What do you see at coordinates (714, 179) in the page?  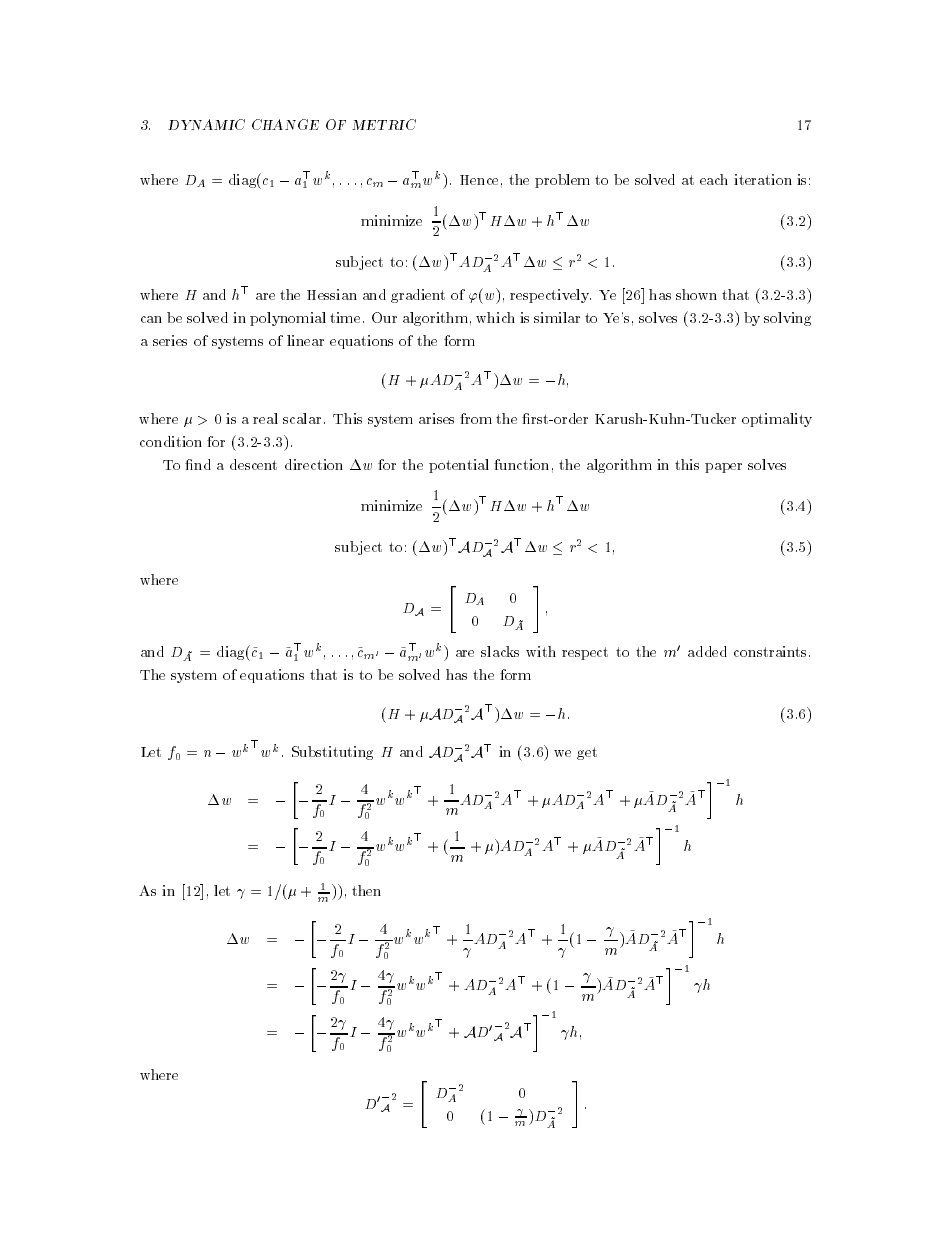 I see `each` at bounding box center [714, 179].
